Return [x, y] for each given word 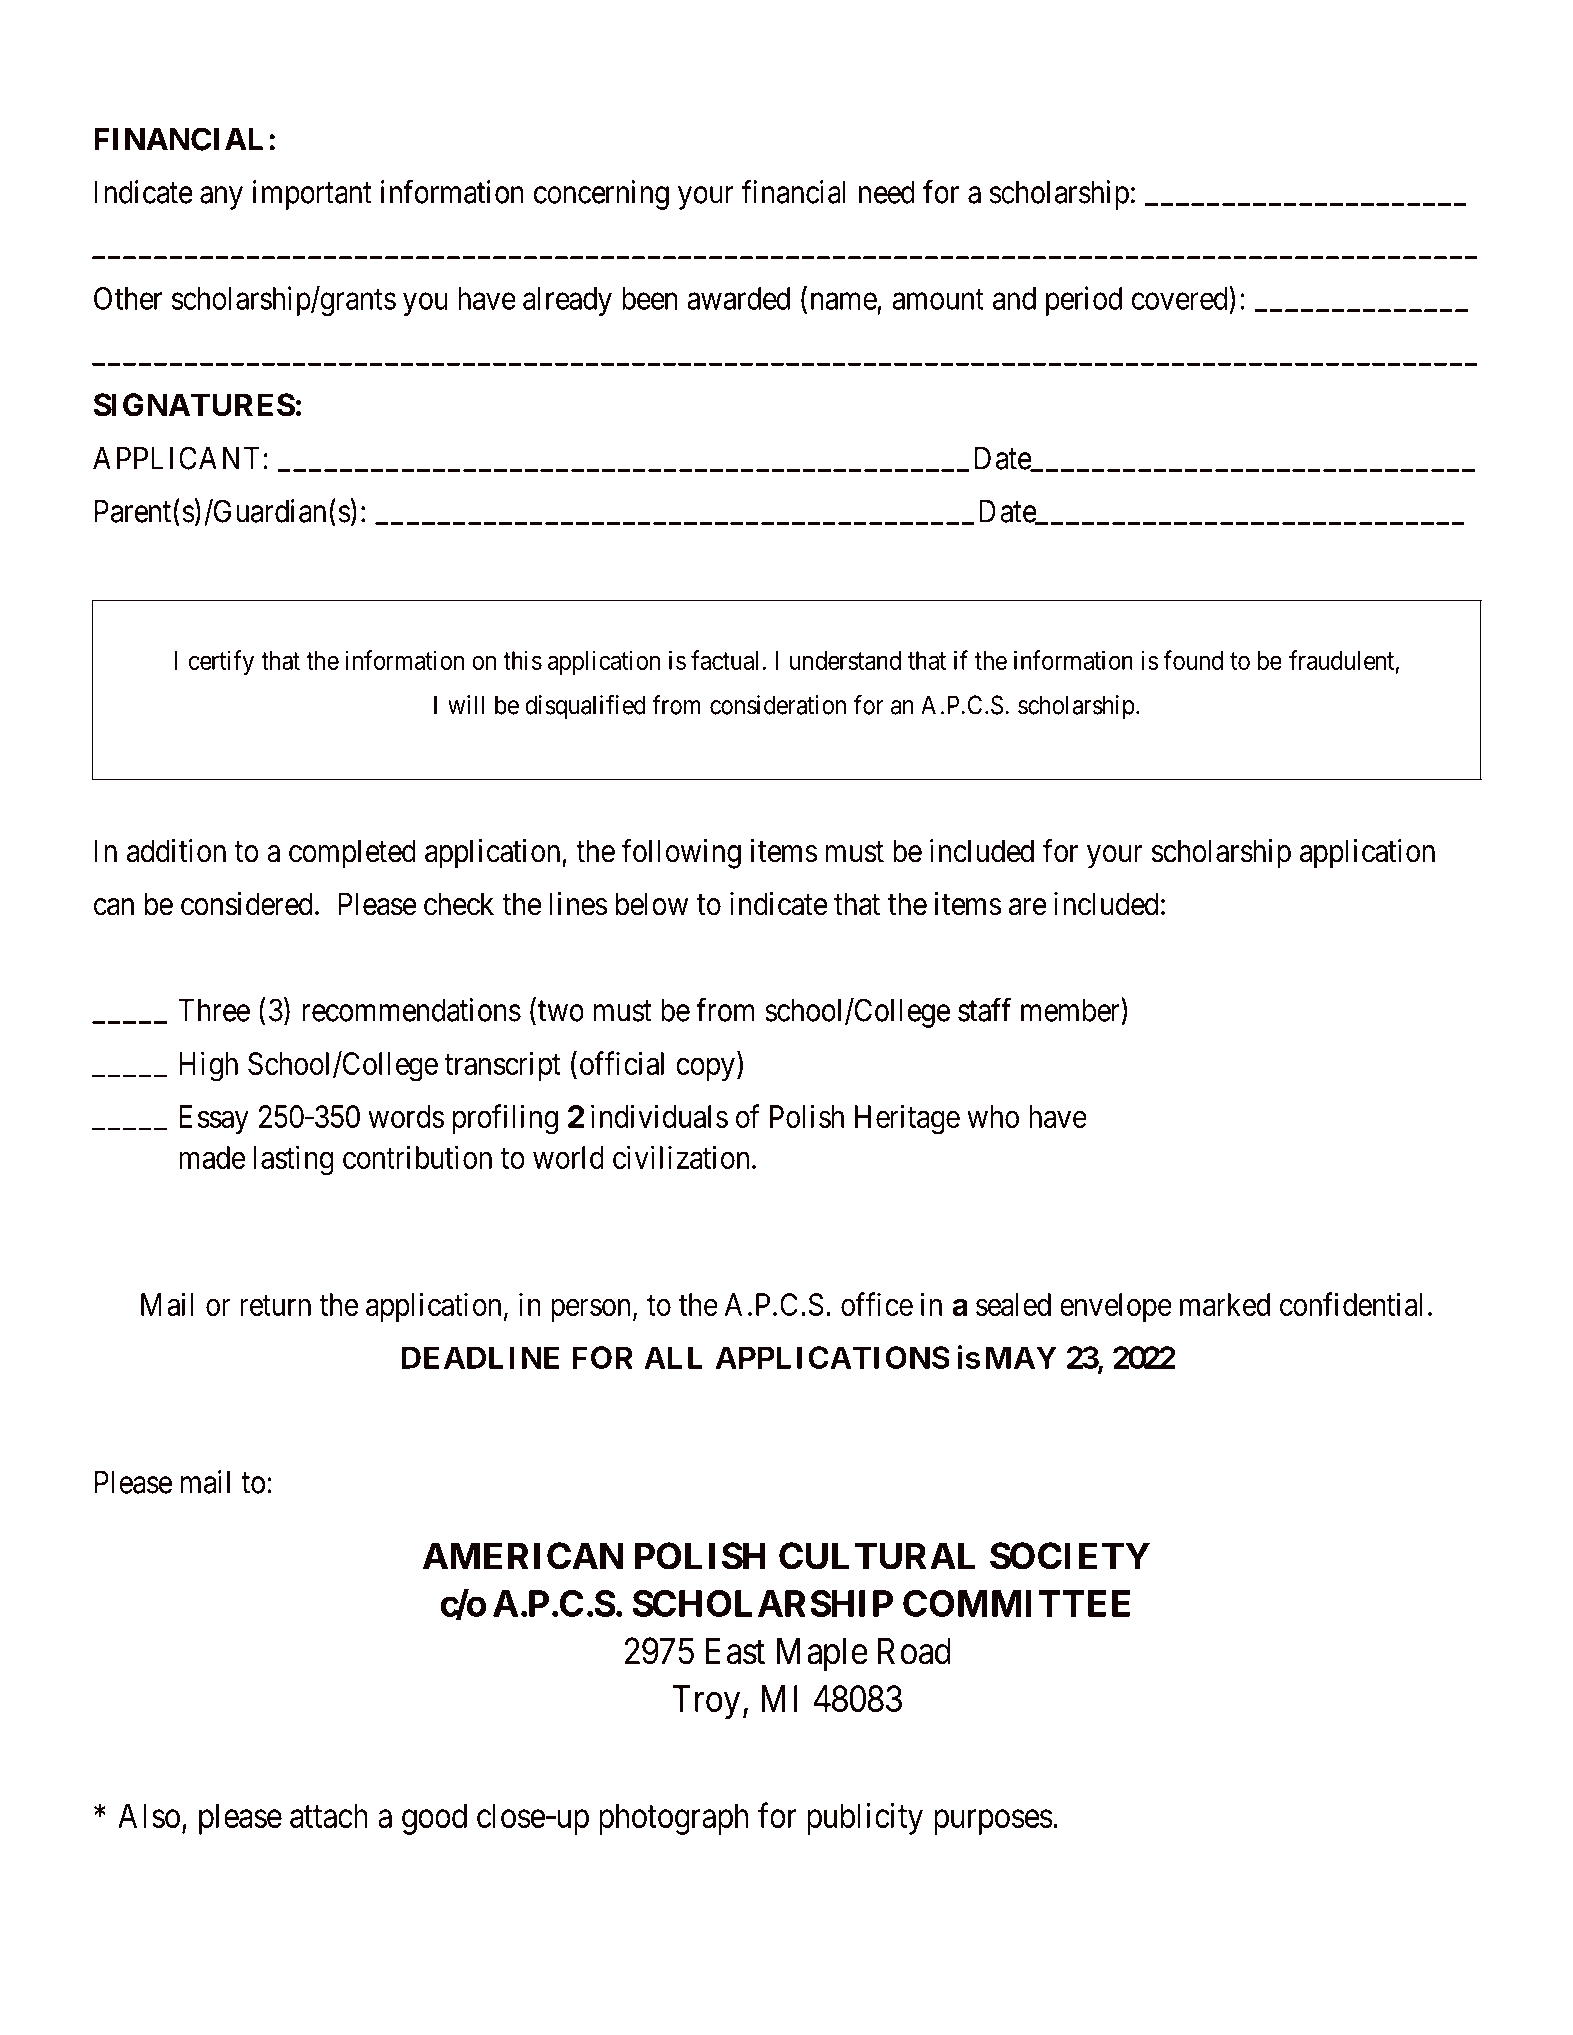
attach [329, 1815]
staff [984, 1010]
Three [214, 1010]
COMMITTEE [1016, 1603]
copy [705, 1069]
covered [1181, 298]
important [312, 195]
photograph [674, 1819]
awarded [738, 298]
